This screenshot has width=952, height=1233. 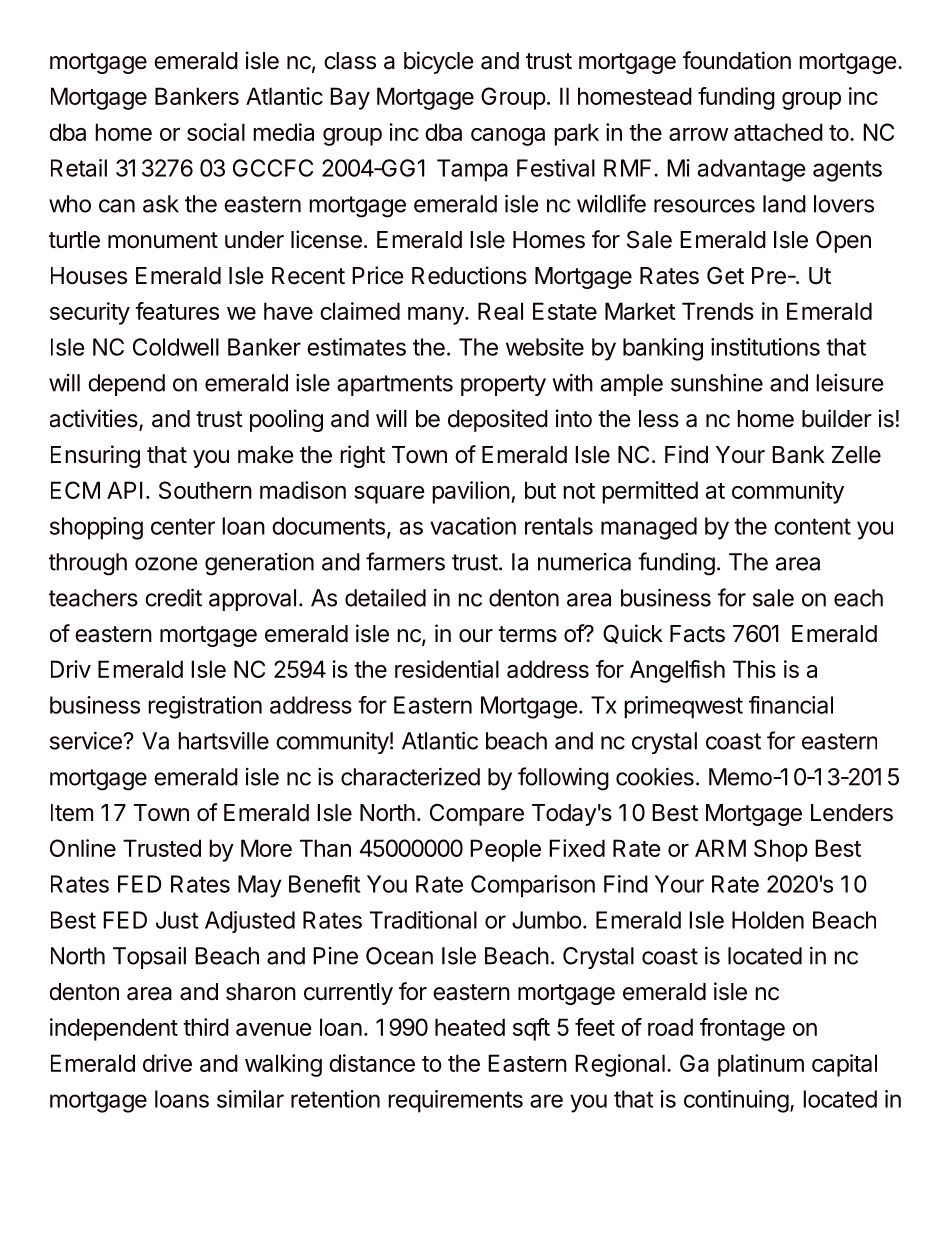 I want to click on platinum, so click(x=761, y=1065).
